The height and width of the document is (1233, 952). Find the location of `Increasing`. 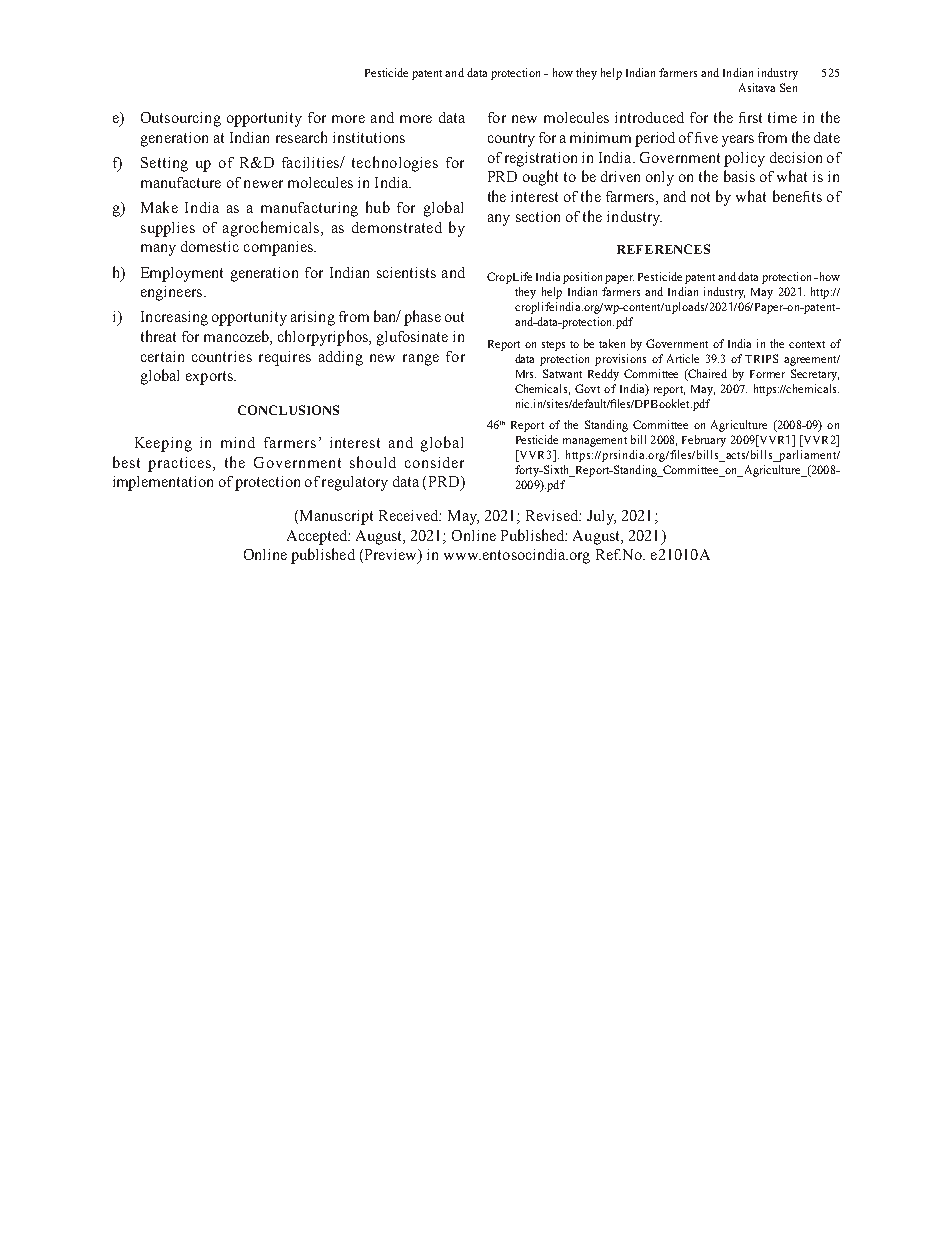

Increasing is located at coordinates (174, 318).
